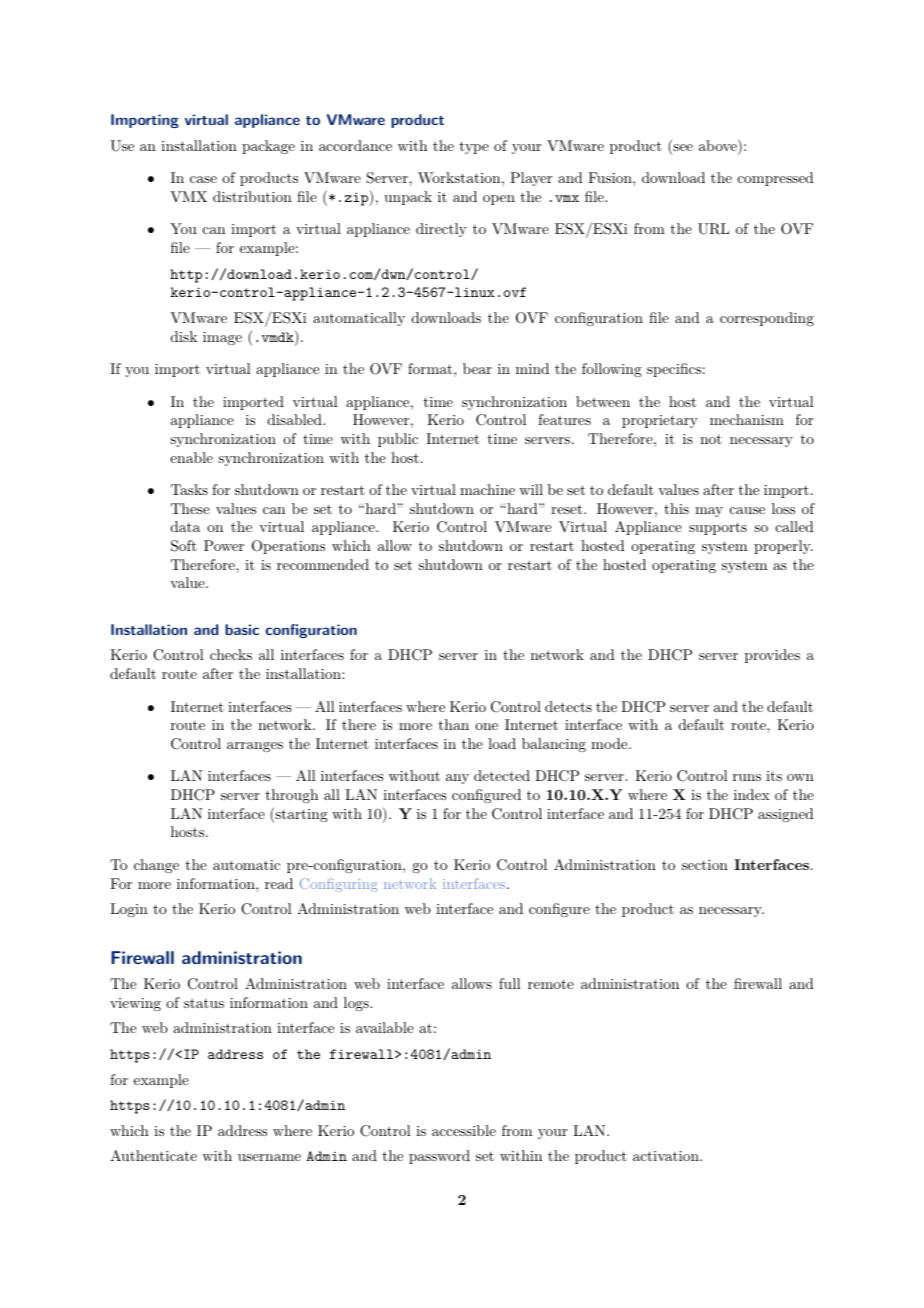 This screenshot has width=924, height=1308. I want to click on through, so click(292, 796).
